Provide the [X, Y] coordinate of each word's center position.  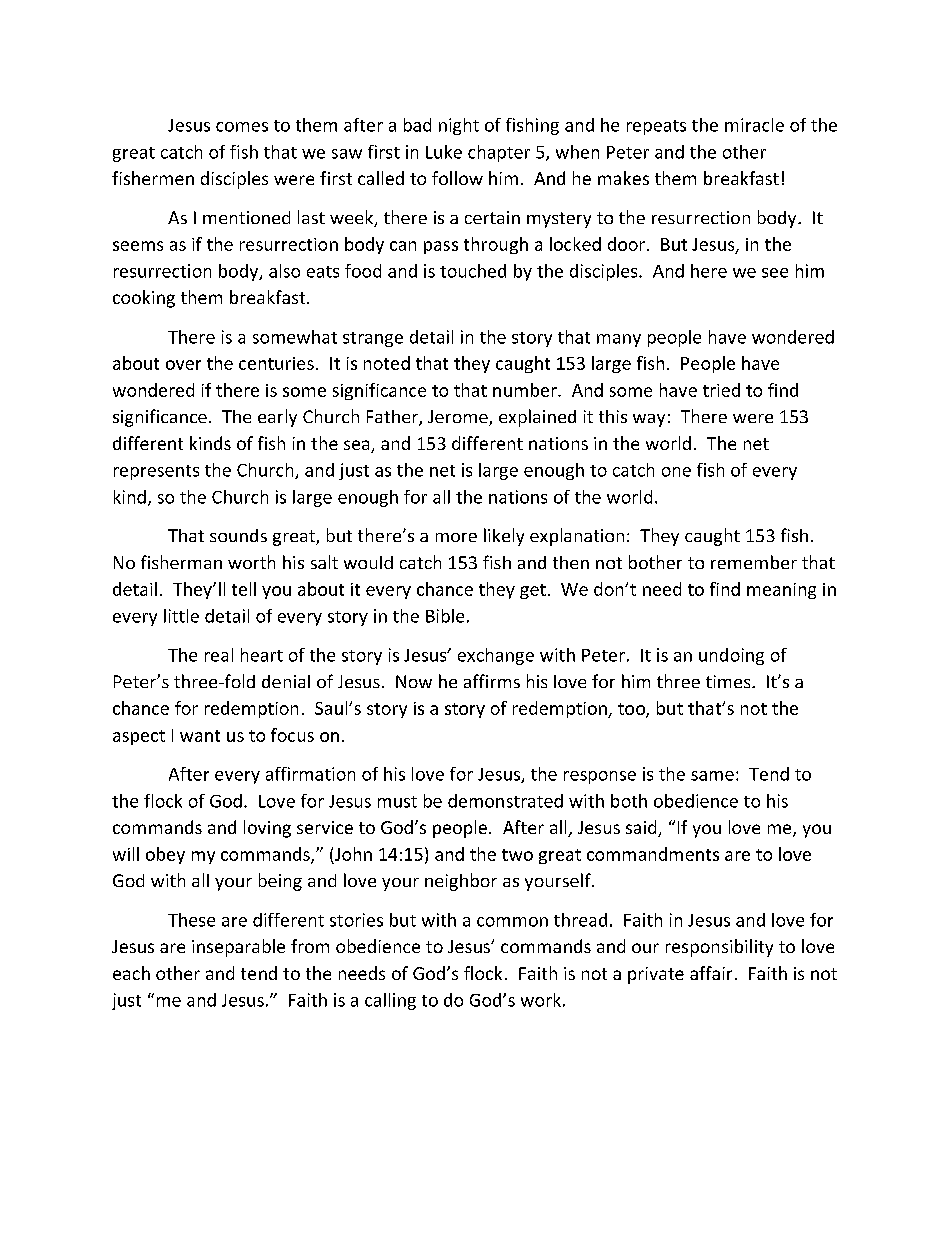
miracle [754, 125]
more [456, 537]
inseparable [238, 948]
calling [390, 1001]
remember [754, 562]
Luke [444, 152]
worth [251, 562]
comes [242, 127]
